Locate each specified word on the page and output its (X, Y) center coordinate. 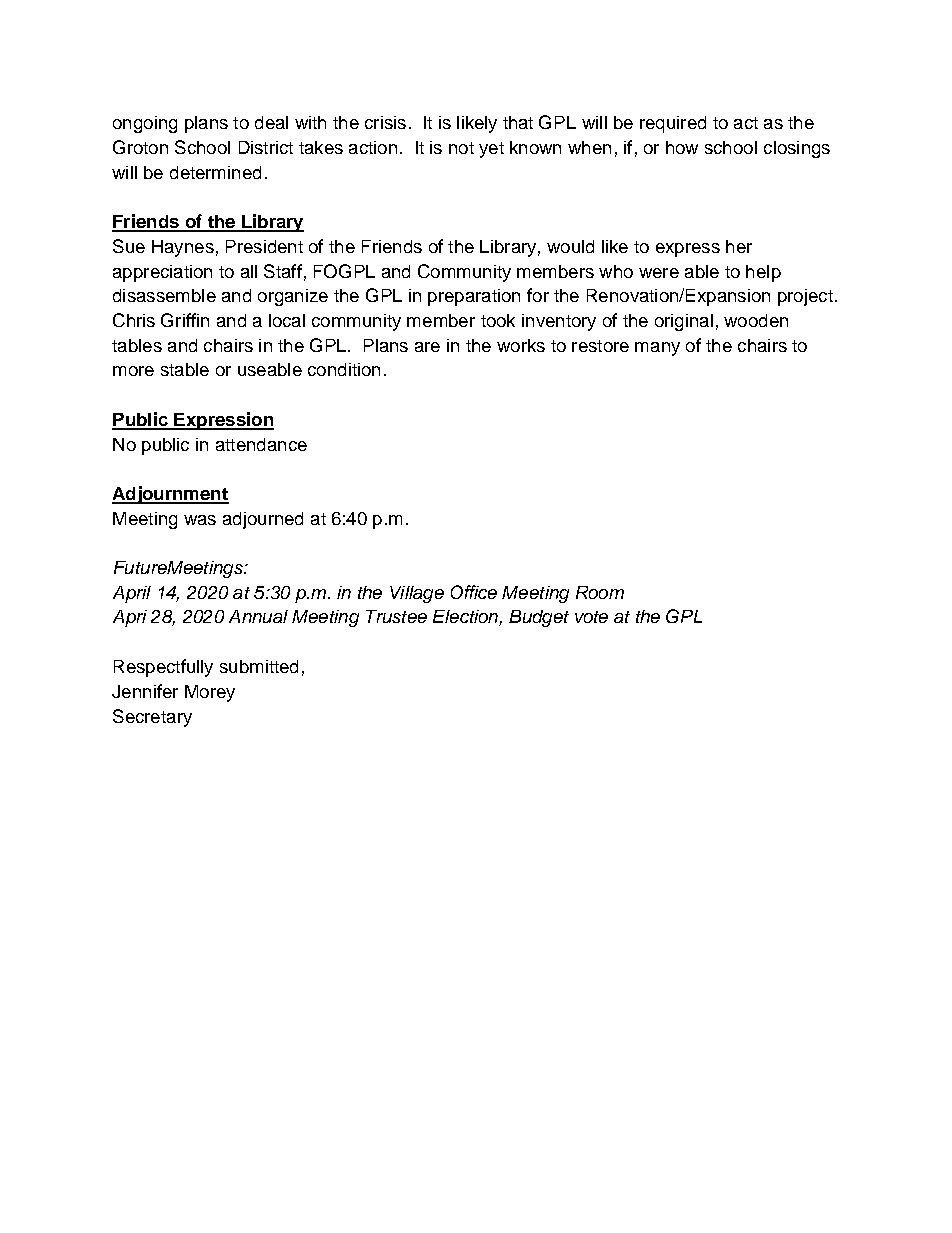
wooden (756, 320)
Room (600, 592)
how (682, 147)
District (266, 147)
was (200, 520)
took (498, 320)
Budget (539, 618)
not (461, 148)
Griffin (185, 320)
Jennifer (145, 691)
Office (474, 592)
